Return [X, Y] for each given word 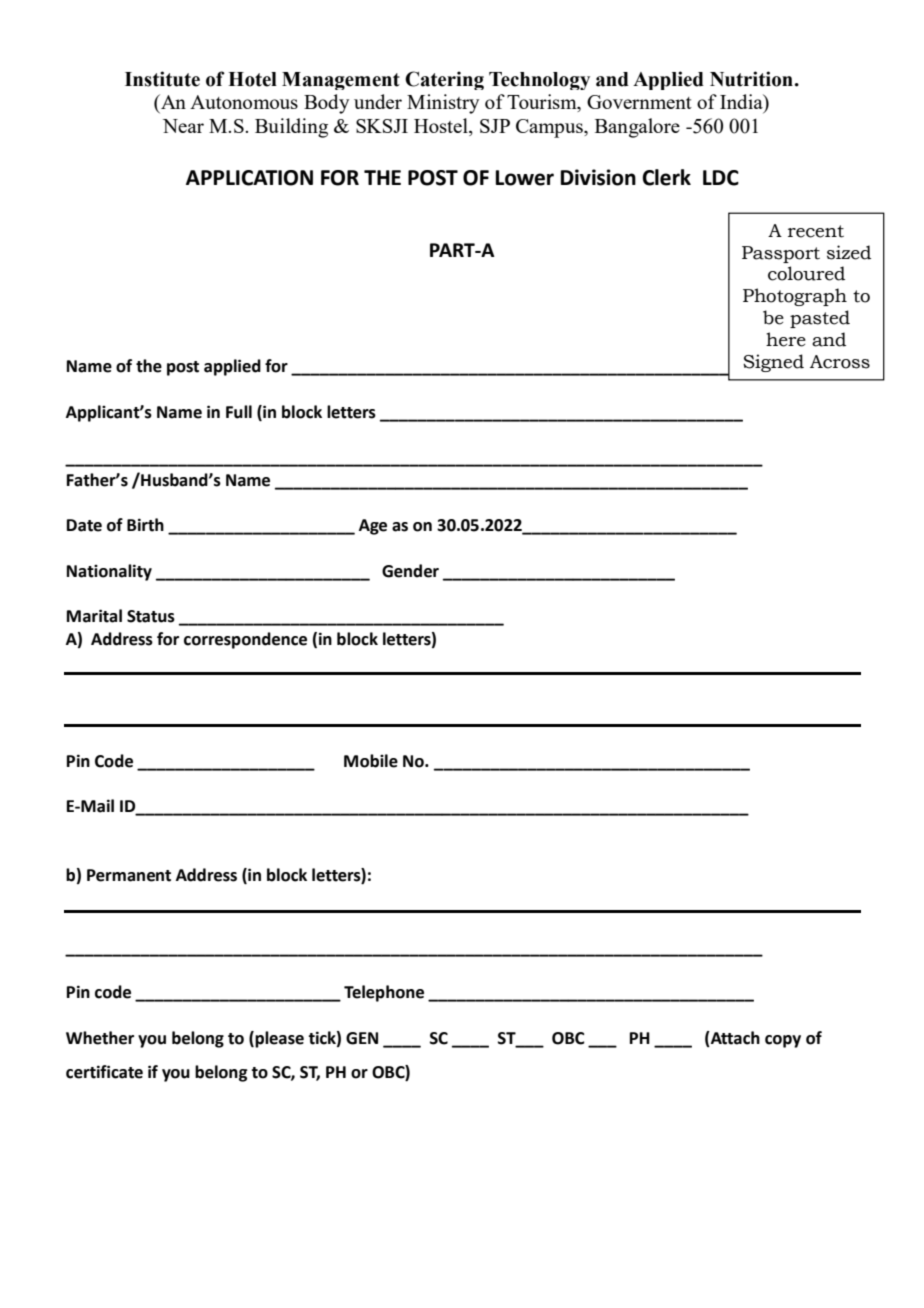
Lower [525, 178]
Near [183, 126]
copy [783, 1041]
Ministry [443, 104]
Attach [734, 1039]
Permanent [129, 875]
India [742, 103]
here [786, 339]
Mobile [371, 761]
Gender [410, 571]
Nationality [109, 572]
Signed [773, 363]
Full [239, 412]
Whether [100, 1038]
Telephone [384, 993]
